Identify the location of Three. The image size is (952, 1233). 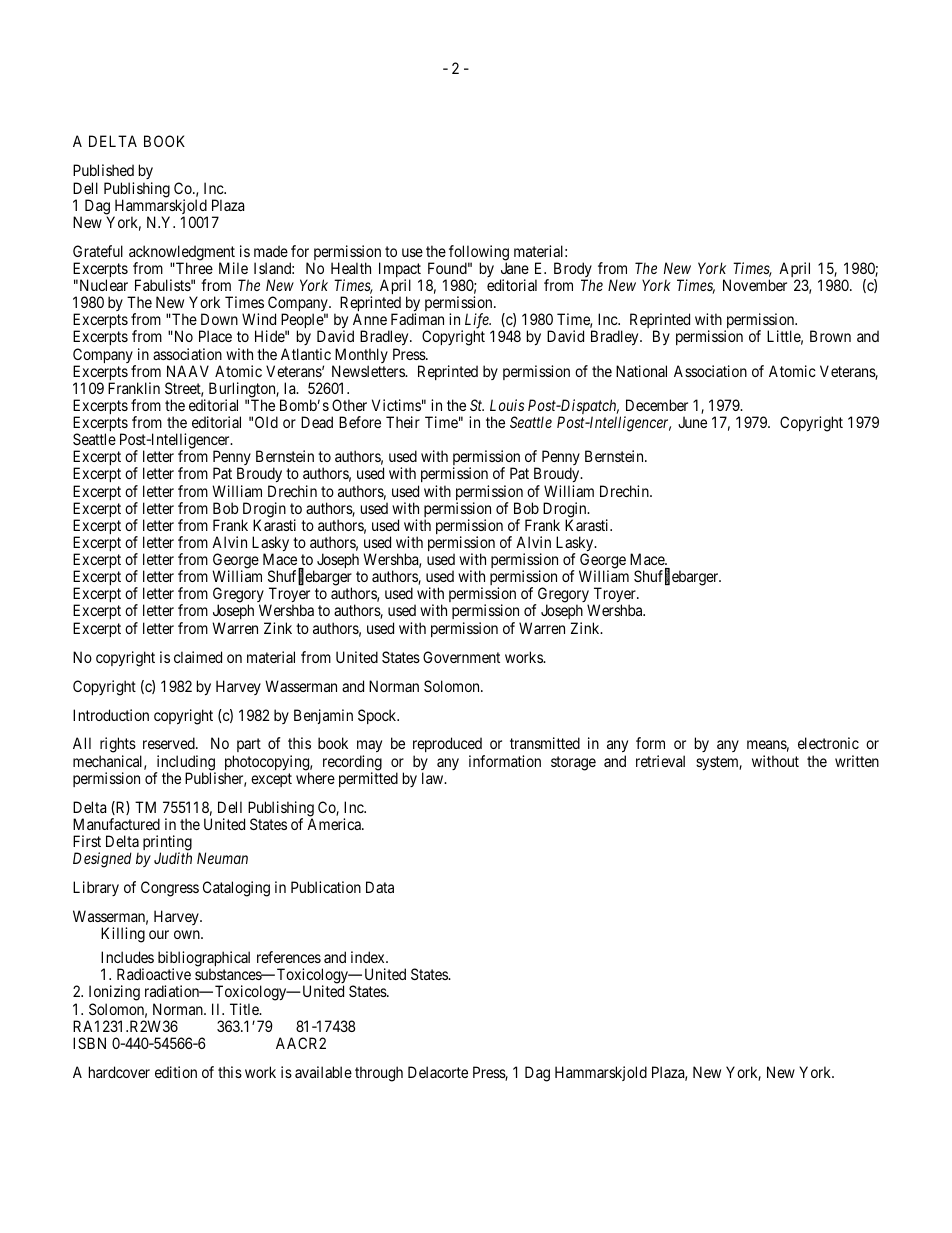
(193, 268).
